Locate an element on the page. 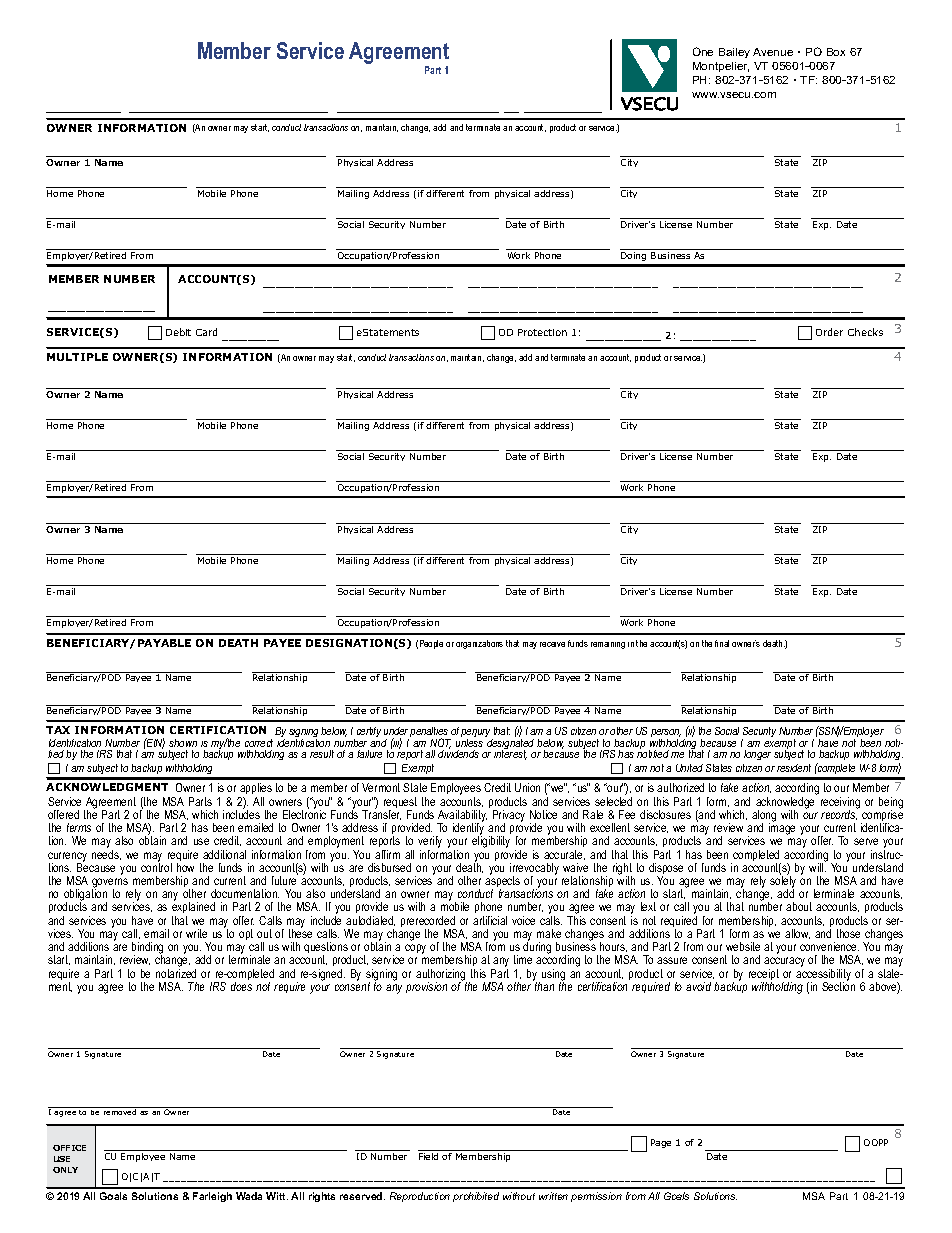 The width and height of the page is (952, 1233). Field is located at coordinates (428, 1156).
